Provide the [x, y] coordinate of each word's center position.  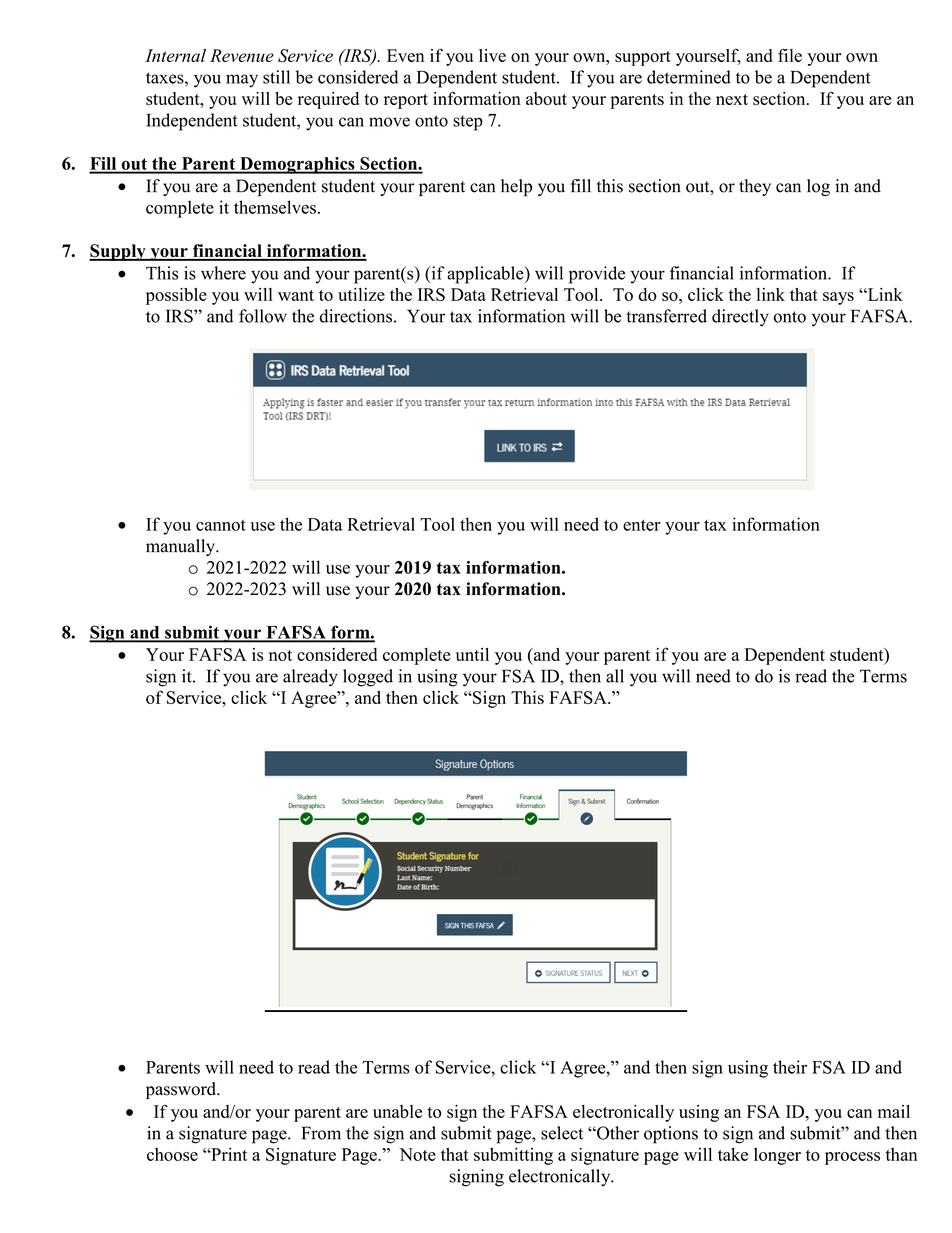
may [242, 81]
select [562, 1133]
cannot [221, 525]
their [790, 1067]
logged [368, 678]
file [790, 55]
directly [740, 318]
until [472, 654]
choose [172, 1154]
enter [642, 525]
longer [777, 1156]
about [546, 98]
